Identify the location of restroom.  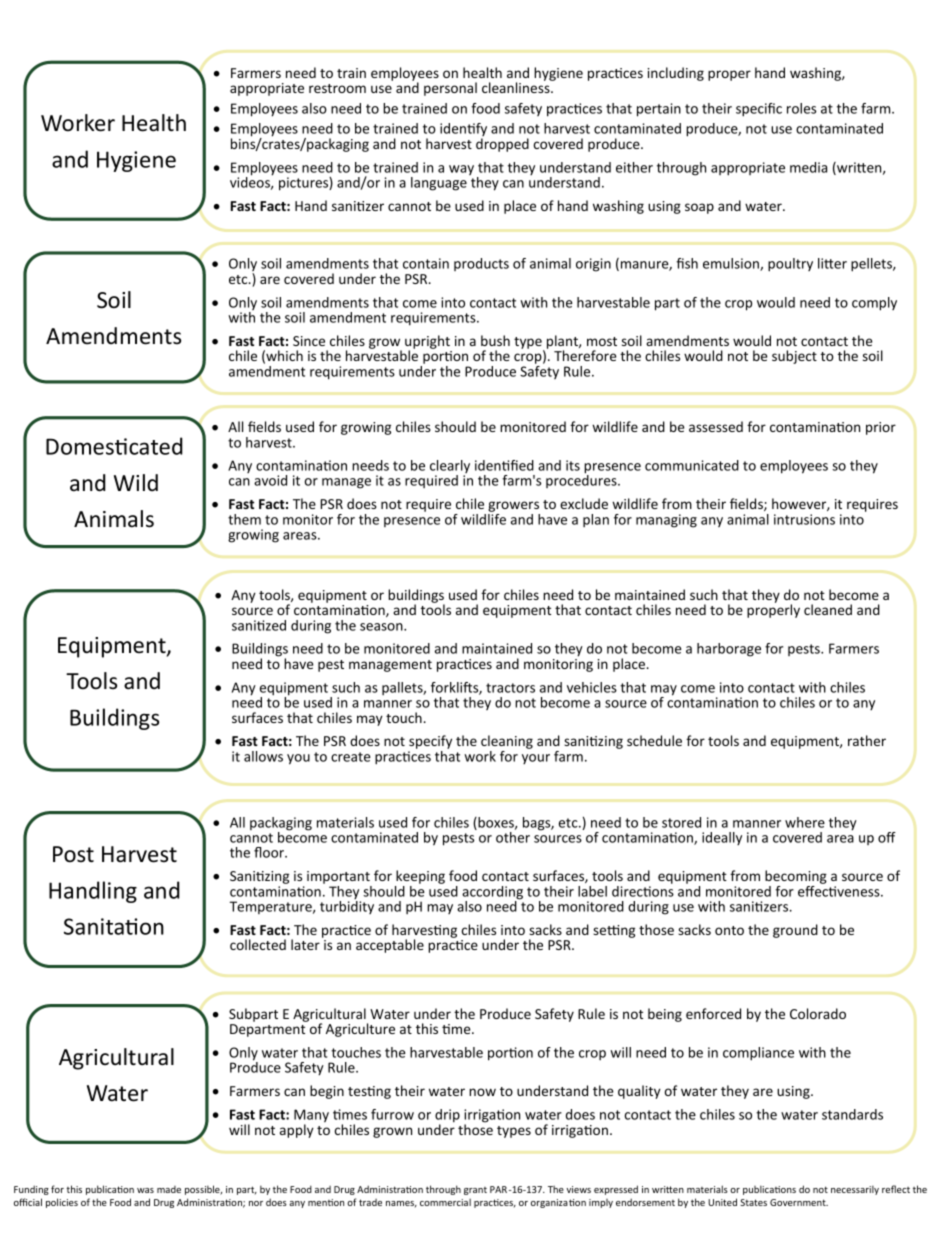
(337, 88).
